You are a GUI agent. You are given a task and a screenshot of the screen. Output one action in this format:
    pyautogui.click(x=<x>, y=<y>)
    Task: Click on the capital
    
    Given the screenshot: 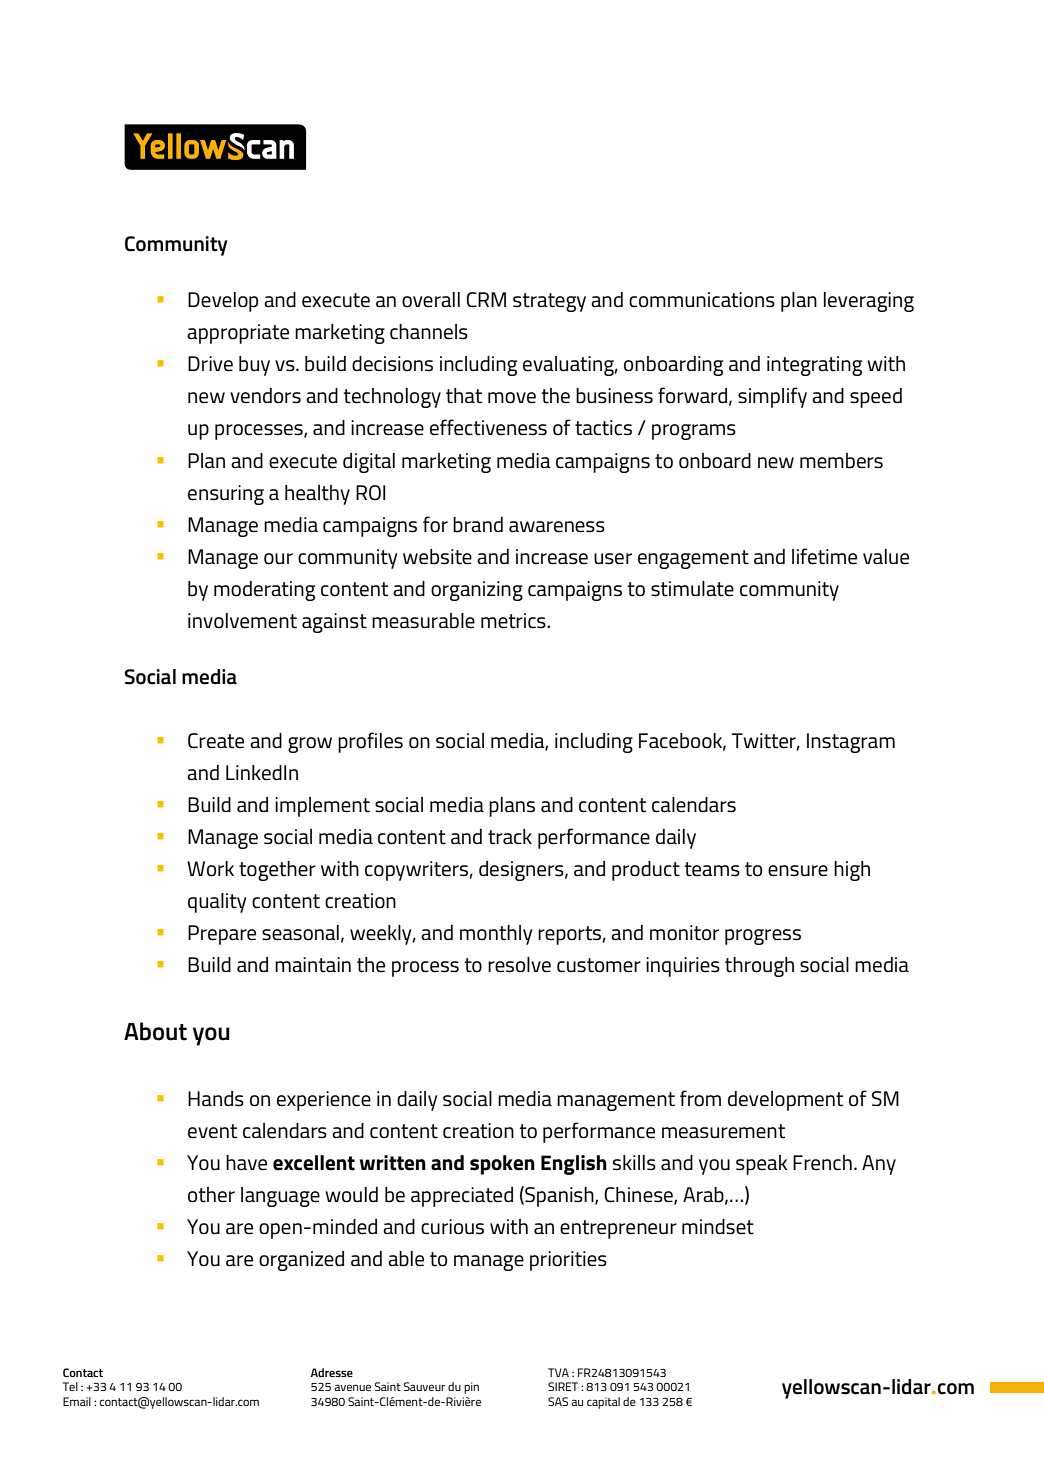 What is the action you would take?
    pyautogui.click(x=603, y=1403)
